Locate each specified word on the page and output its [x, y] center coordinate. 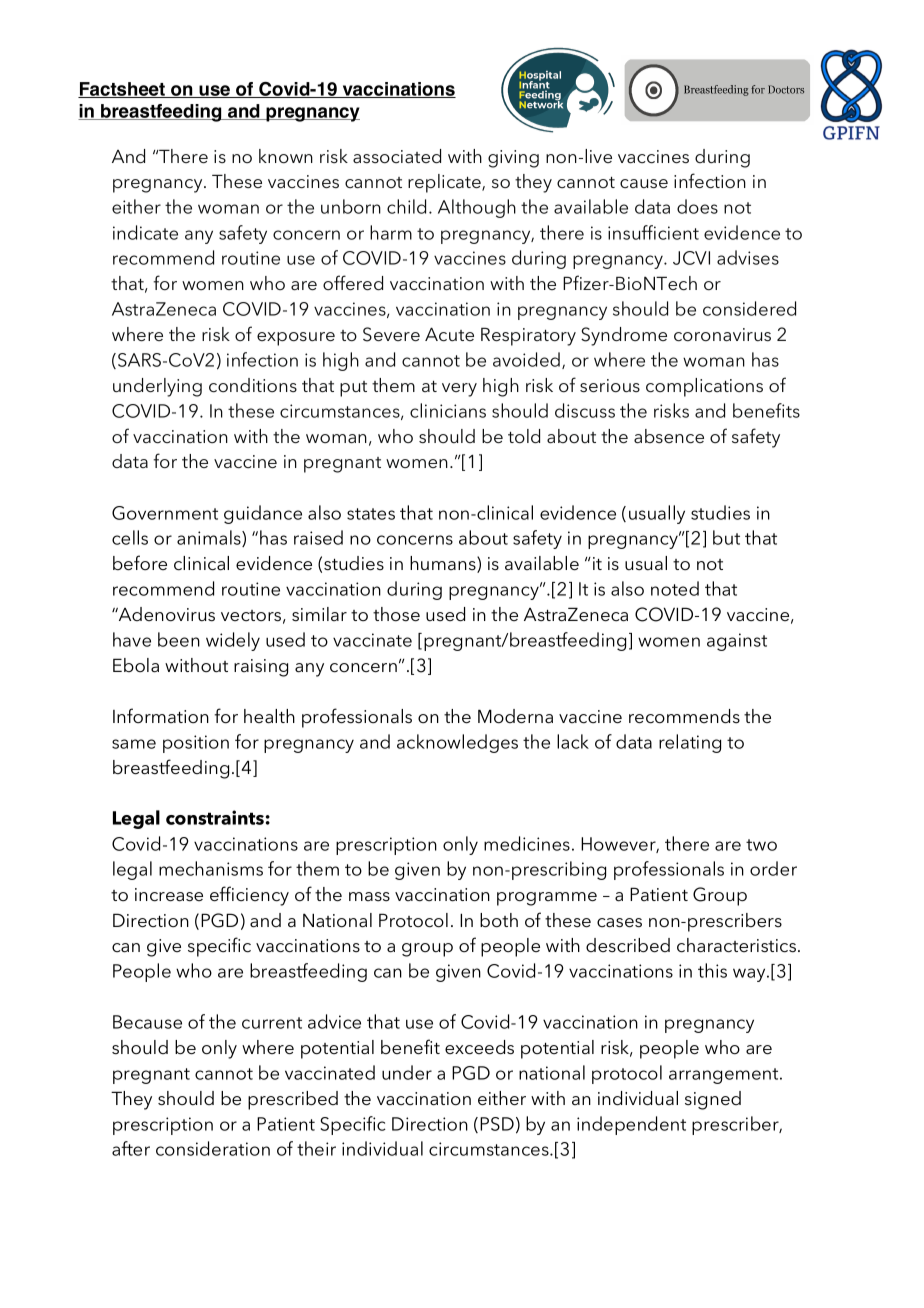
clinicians [448, 410]
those [396, 614]
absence [669, 436]
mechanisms [211, 868]
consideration [213, 1148]
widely [233, 641]
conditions [253, 385]
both [499, 920]
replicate [445, 183]
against [737, 642]
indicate [145, 232]
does [697, 206]
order [773, 868]
